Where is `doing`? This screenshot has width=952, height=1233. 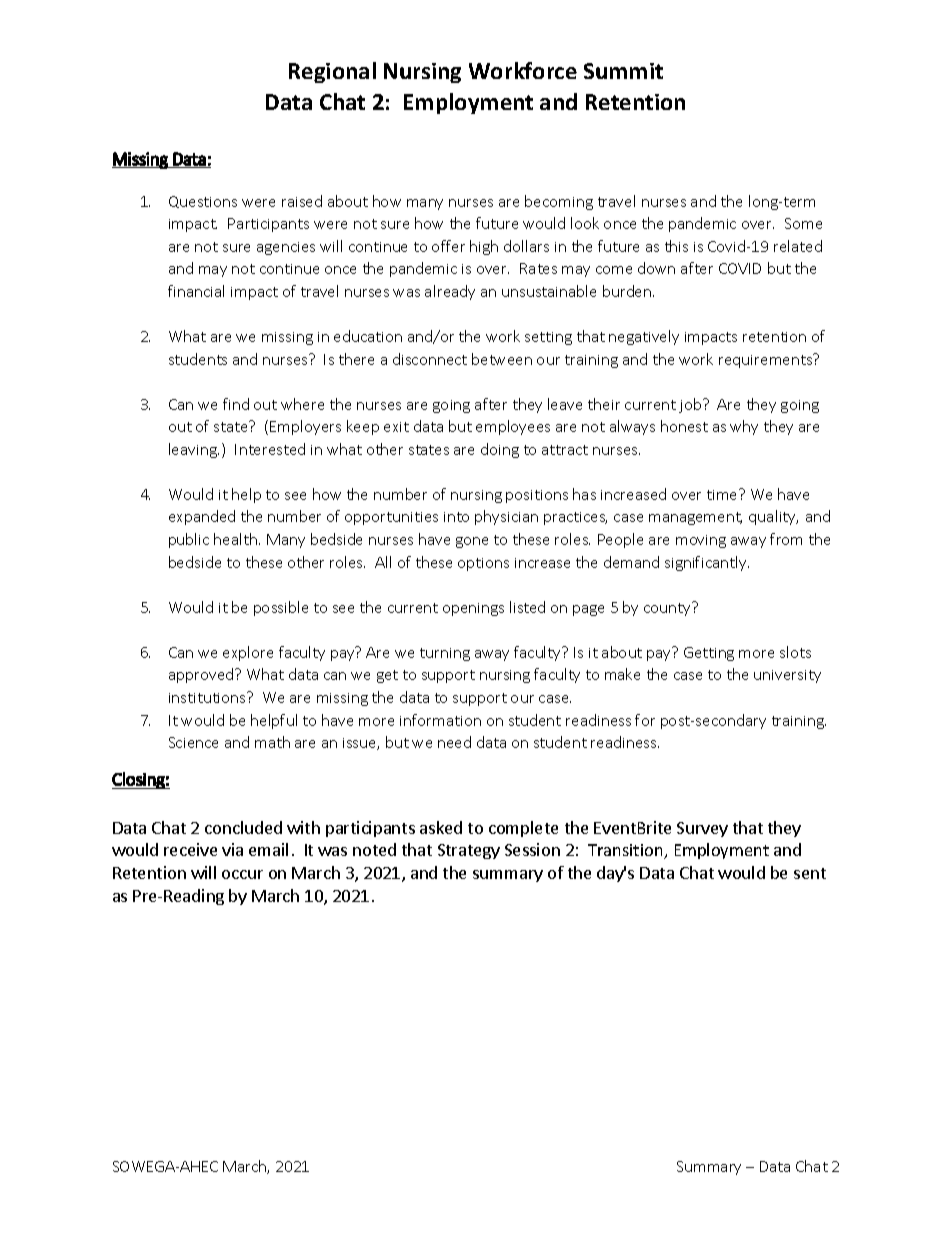 doing is located at coordinates (500, 450).
